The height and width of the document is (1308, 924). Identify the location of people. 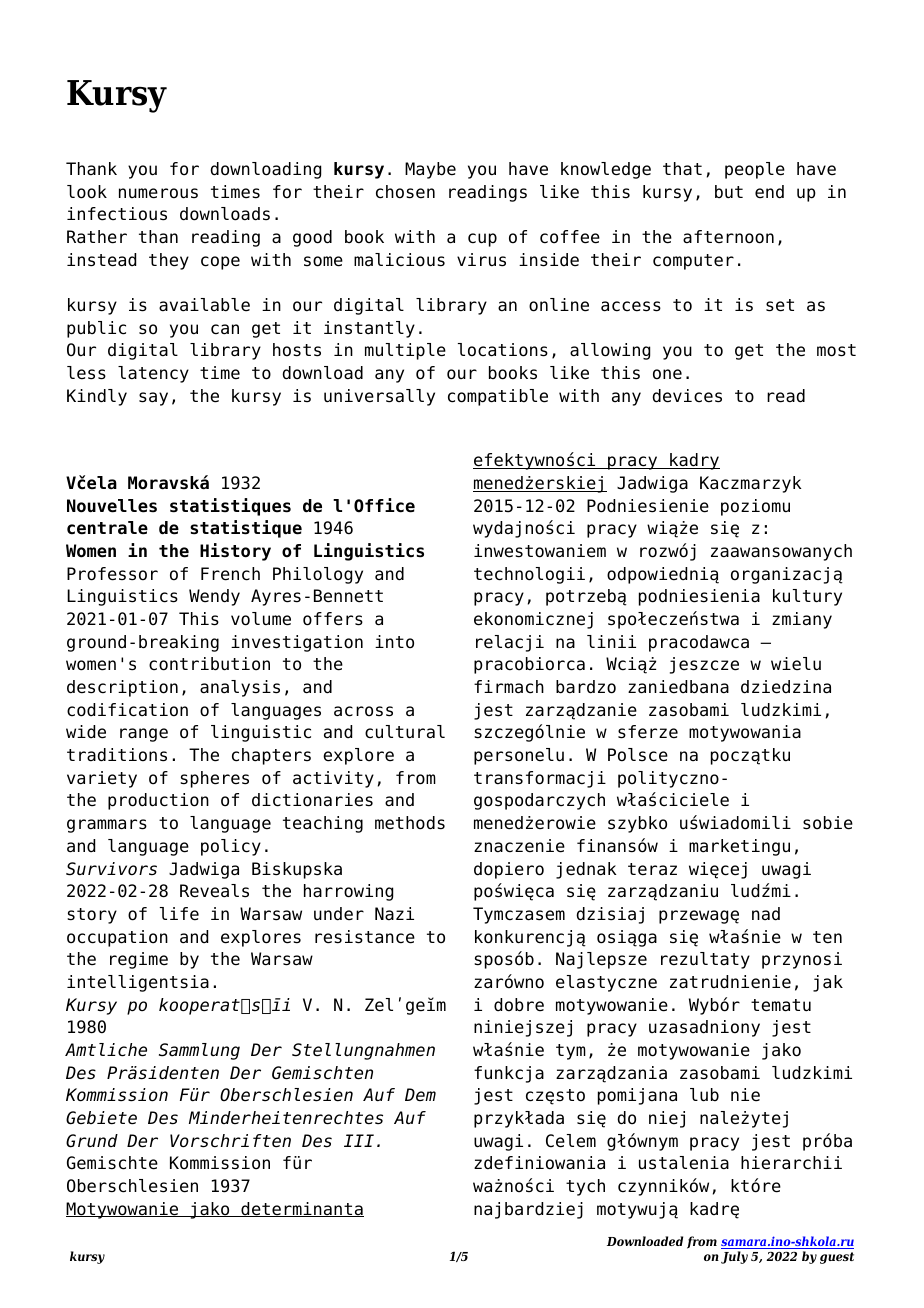
(755, 170).
